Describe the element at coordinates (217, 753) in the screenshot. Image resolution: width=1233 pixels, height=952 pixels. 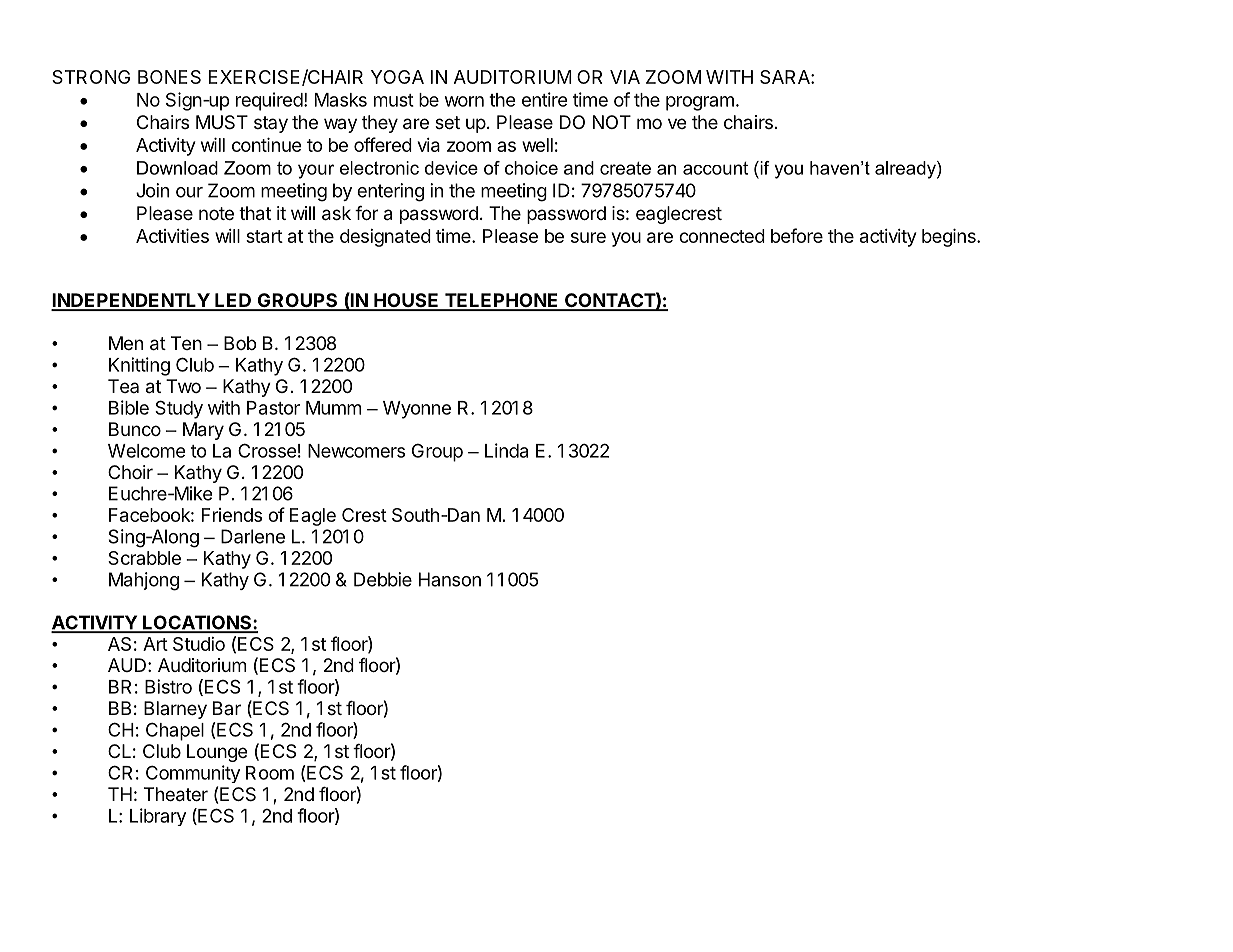
I see `Lounge` at that location.
